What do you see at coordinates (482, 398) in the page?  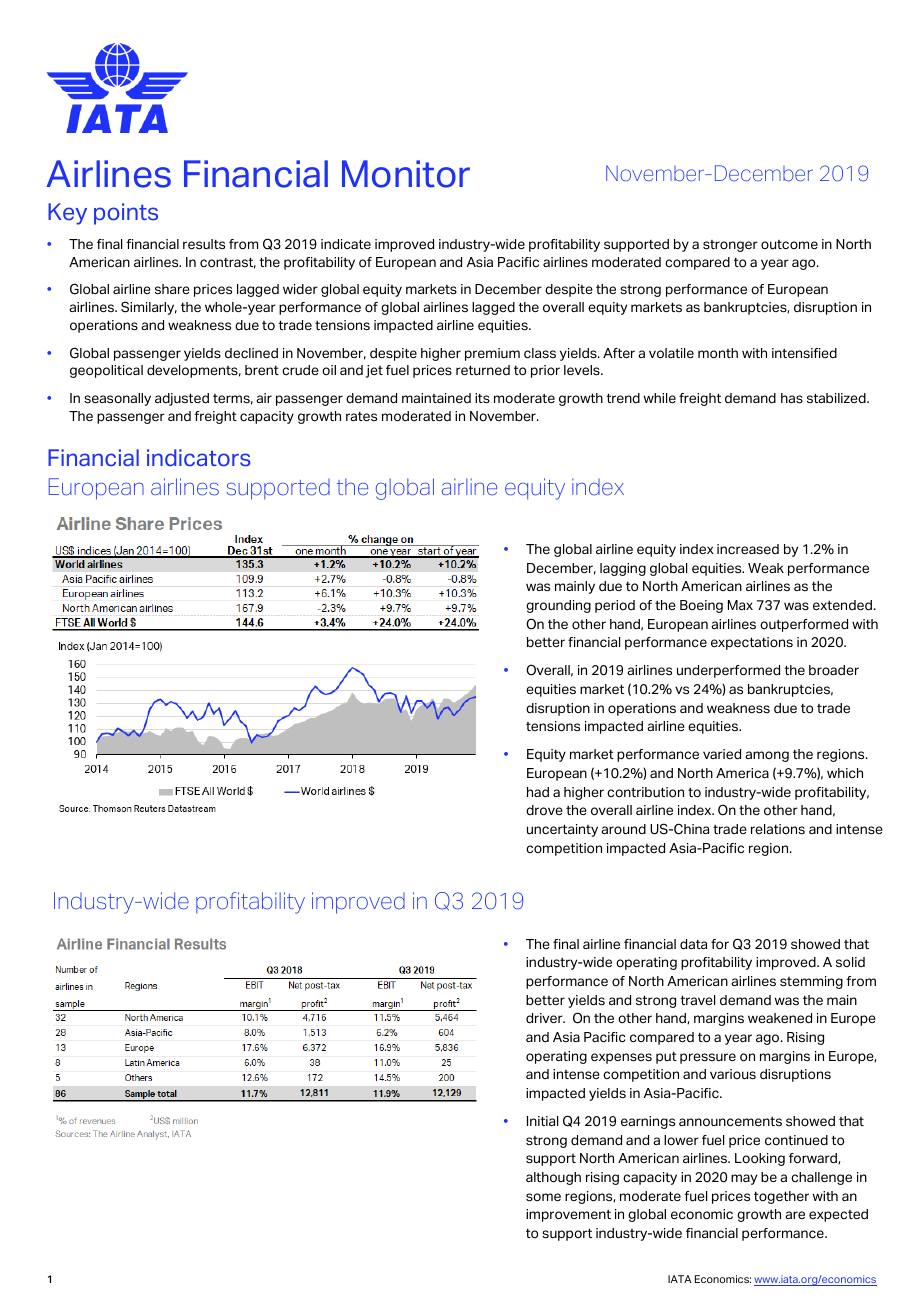 I see `its` at bounding box center [482, 398].
